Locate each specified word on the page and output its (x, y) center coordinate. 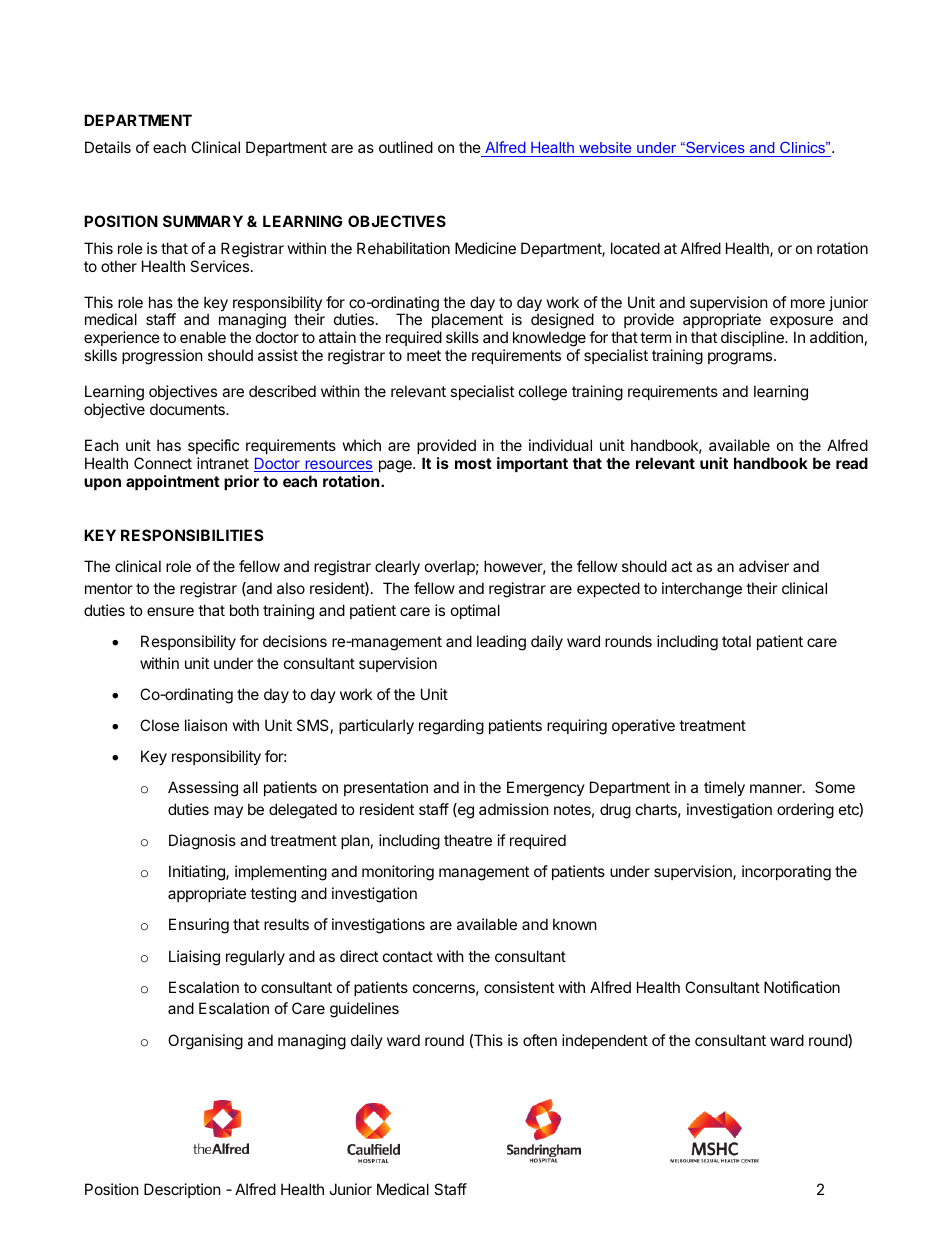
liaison (206, 725)
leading (501, 643)
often (540, 1040)
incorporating (786, 873)
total (736, 641)
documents (188, 409)
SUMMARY (203, 221)
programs (741, 358)
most (473, 463)
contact (408, 956)
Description (182, 1190)
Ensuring (199, 926)
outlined (406, 147)
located (635, 248)
